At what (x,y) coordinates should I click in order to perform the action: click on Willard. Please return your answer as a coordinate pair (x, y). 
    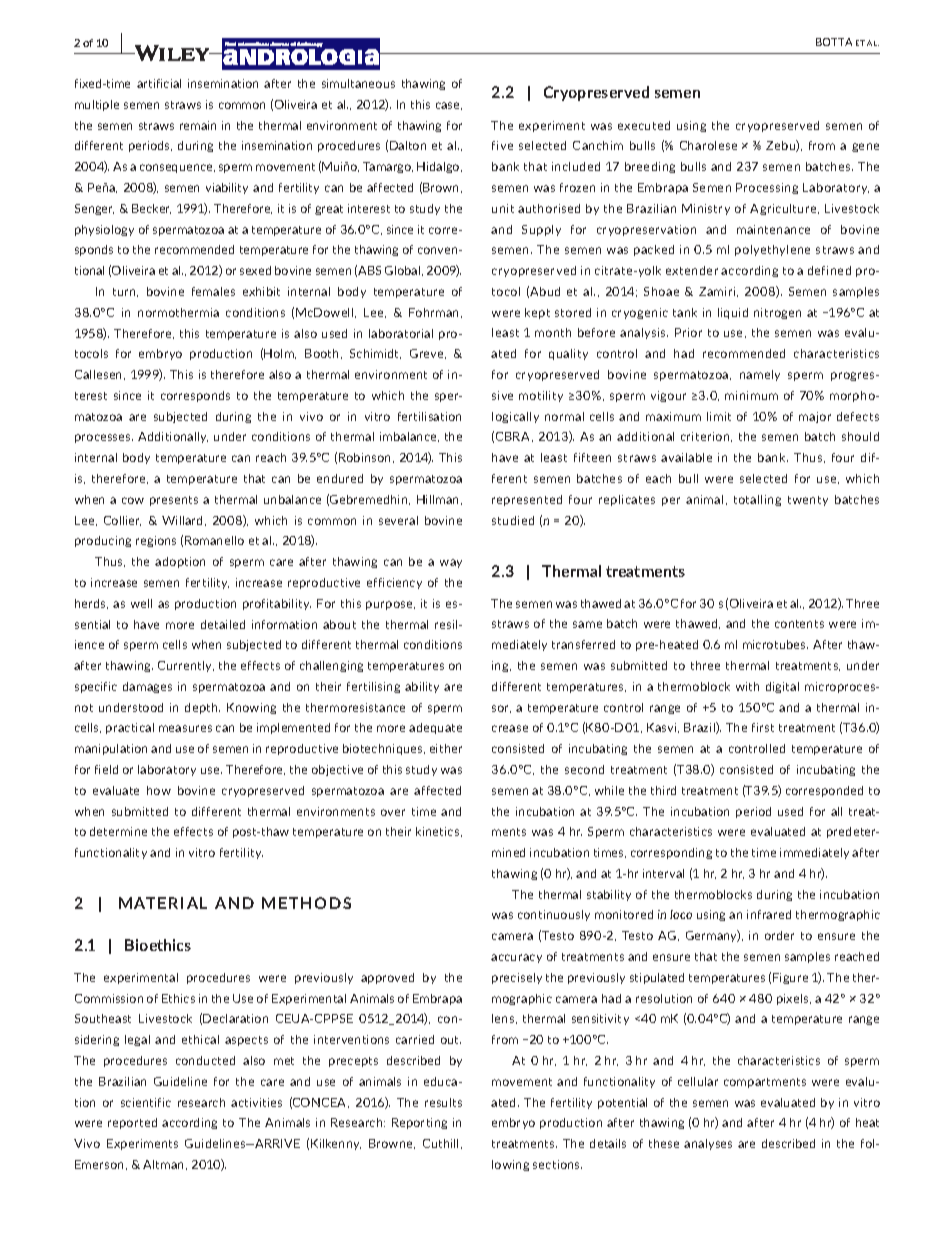
    Looking at the image, I should click on (184, 521).
